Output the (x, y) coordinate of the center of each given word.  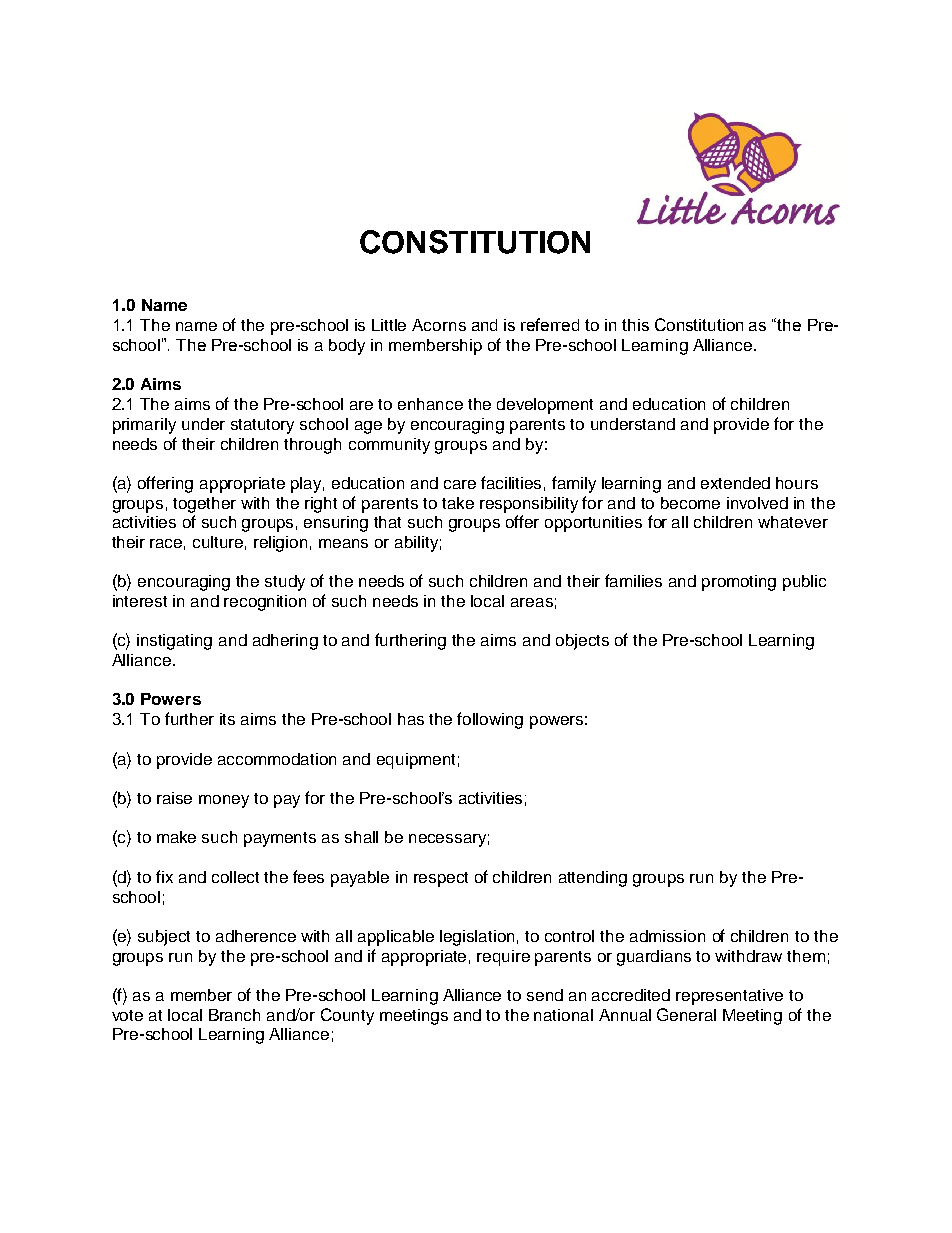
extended (735, 483)
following (490, 720)
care (460, 484)
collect (235, 877)
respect (441, 879)
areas (532, 602)
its (227, 719)
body (347, 347)
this (635, 325)
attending (593, 879)
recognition (265, 603)
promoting (739, 583)
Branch (234, 1015)
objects (582, 642)
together (204, 505)
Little (389, 325)
